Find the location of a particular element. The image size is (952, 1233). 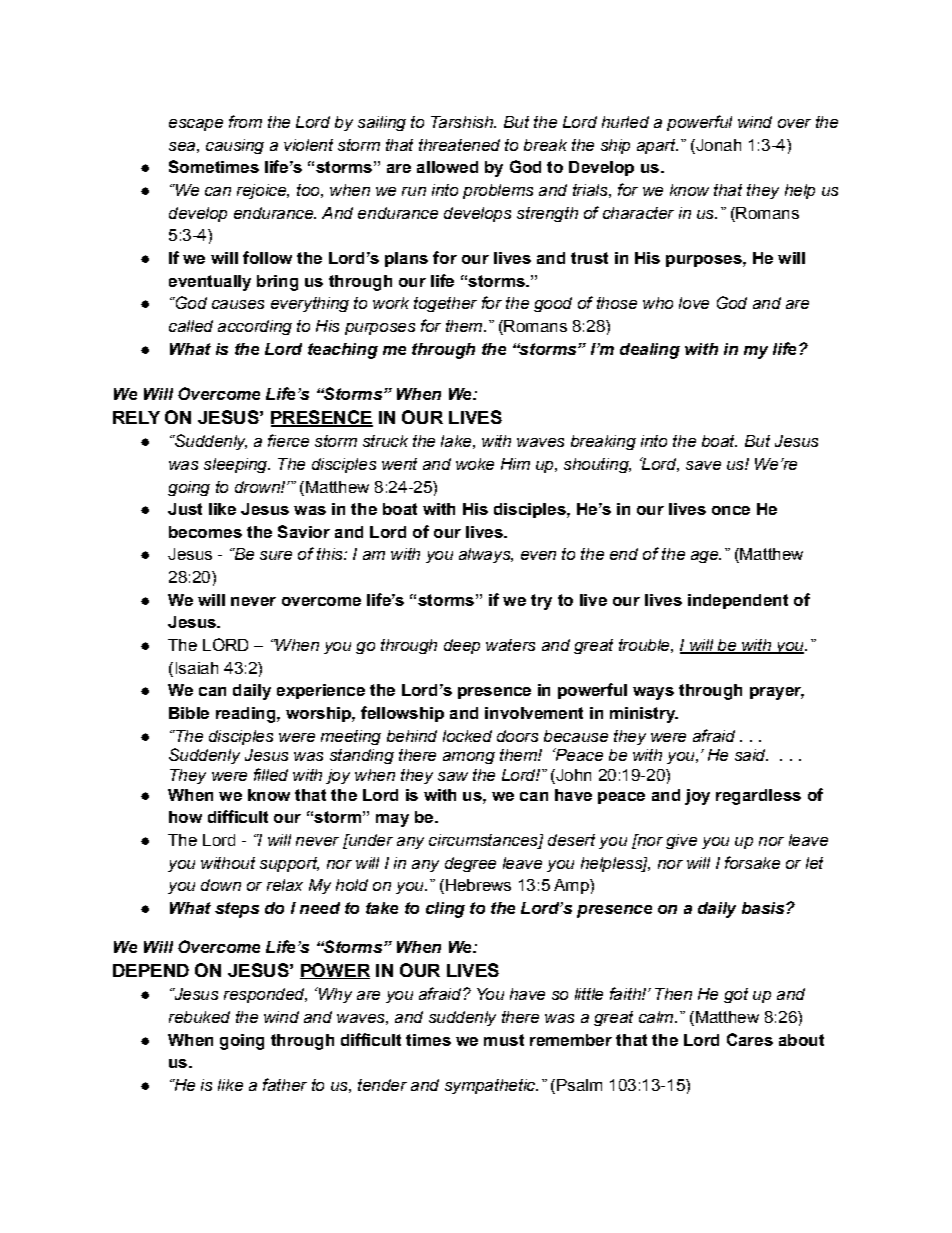

Jonah is located at coordinates (717, 145).
